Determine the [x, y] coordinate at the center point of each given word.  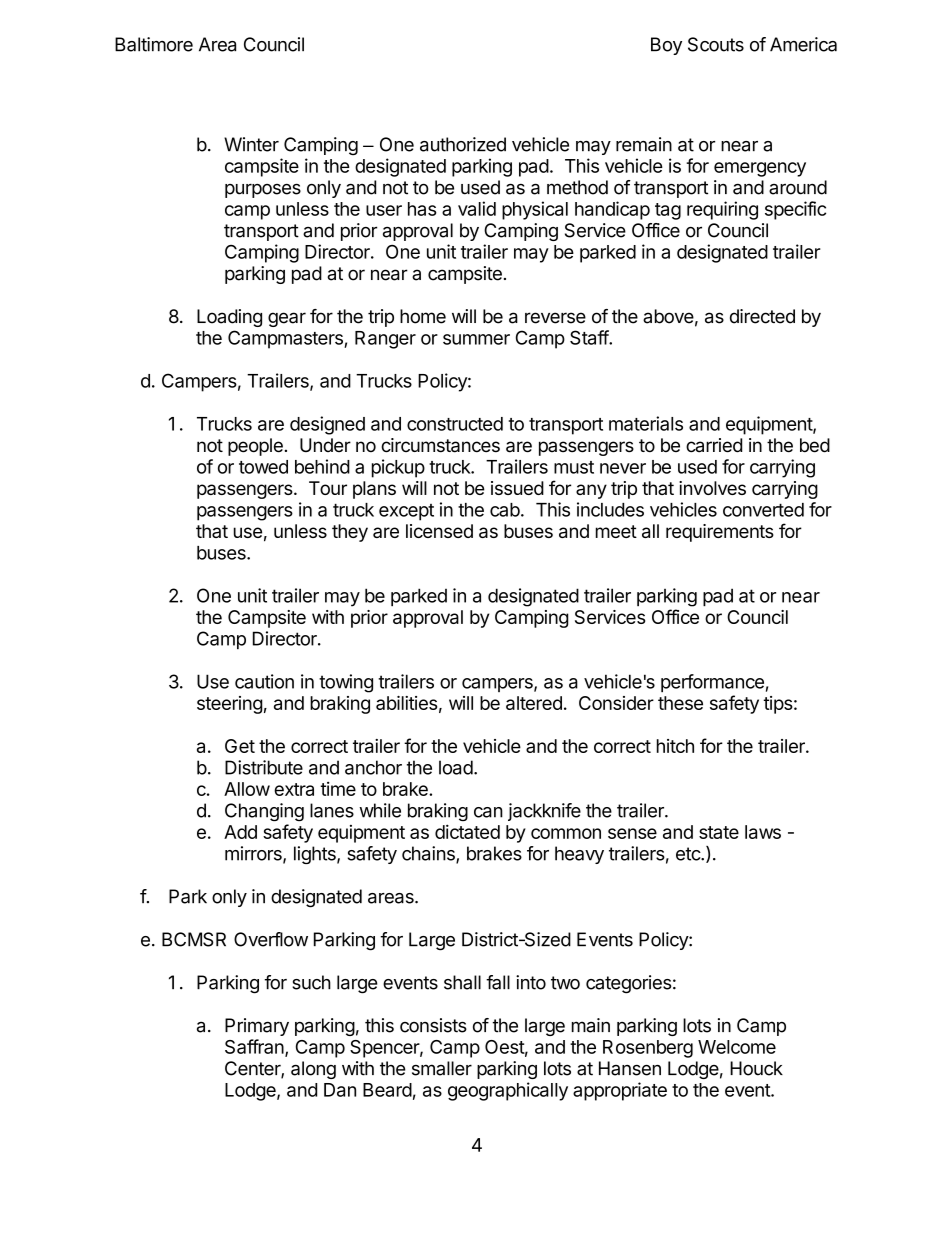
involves [712, 488]
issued [517, 488]
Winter [251, 144]
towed [263, 467]
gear [287, 319]
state [719, 832]
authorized [463, 144]
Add [240, 832]
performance [712, 683]
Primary [257, 1027]
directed [762, 316]
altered [534, 703]
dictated [467, 831]
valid [477, 208]
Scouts [716, 44]
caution [264, 681]
